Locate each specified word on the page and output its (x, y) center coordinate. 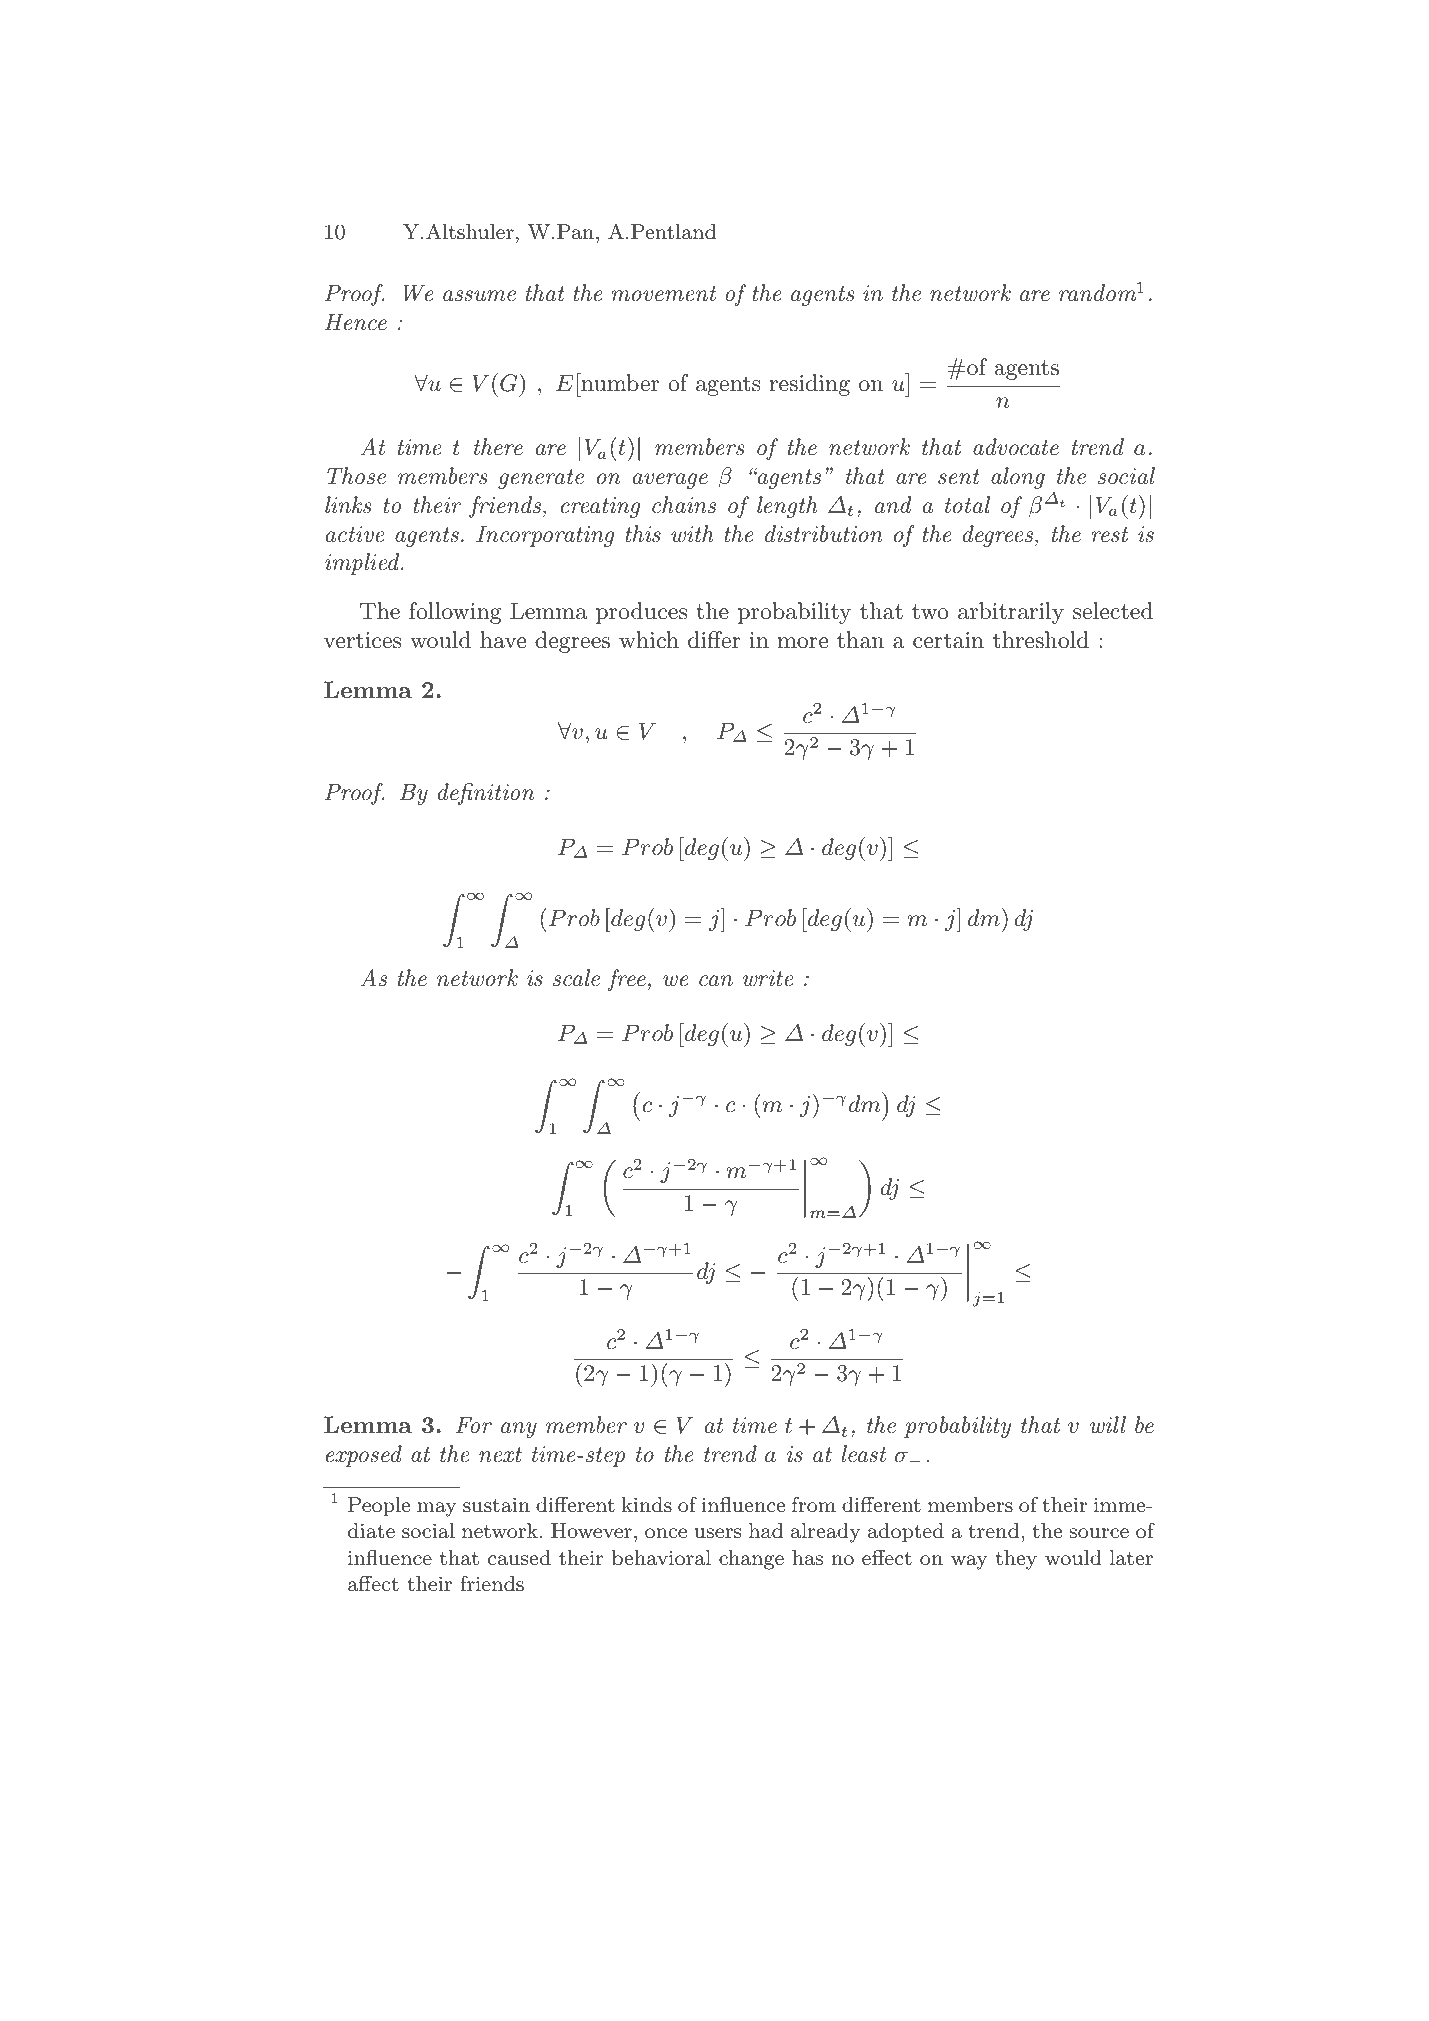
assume (479, 296)
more (803, 643)
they (1016, 1560)
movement (664, 294)
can (716, 981)
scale (576, 978)
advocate (1016, 447)
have (503, 640)
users (717, 1533)
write (768, 978)
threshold (1041, 640)
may (436, 1509)
